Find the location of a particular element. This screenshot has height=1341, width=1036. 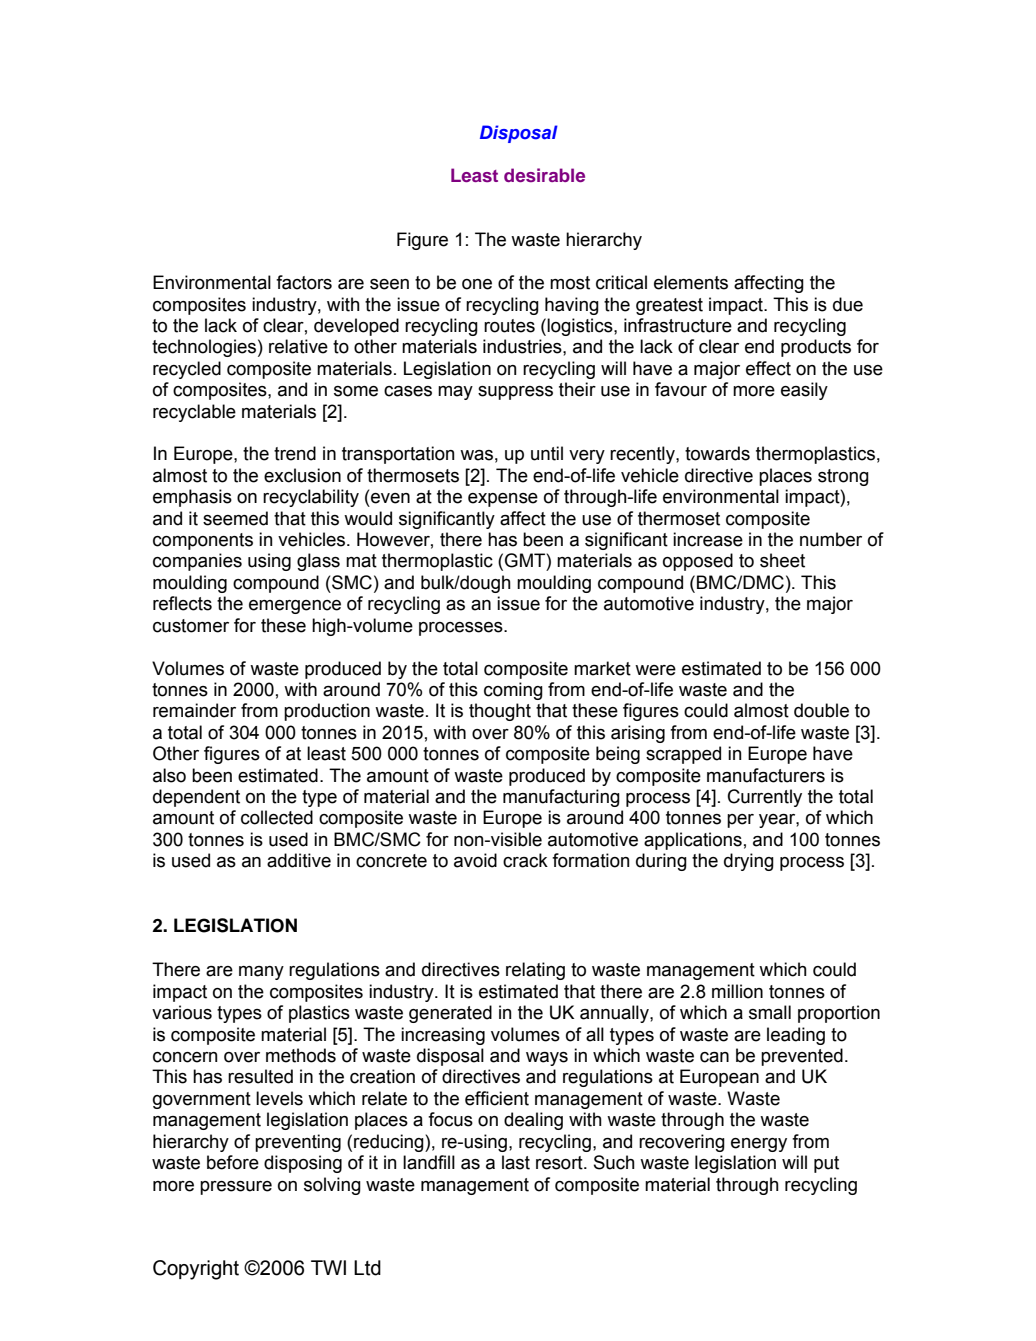

thought is located at coordinates (500, 712).
